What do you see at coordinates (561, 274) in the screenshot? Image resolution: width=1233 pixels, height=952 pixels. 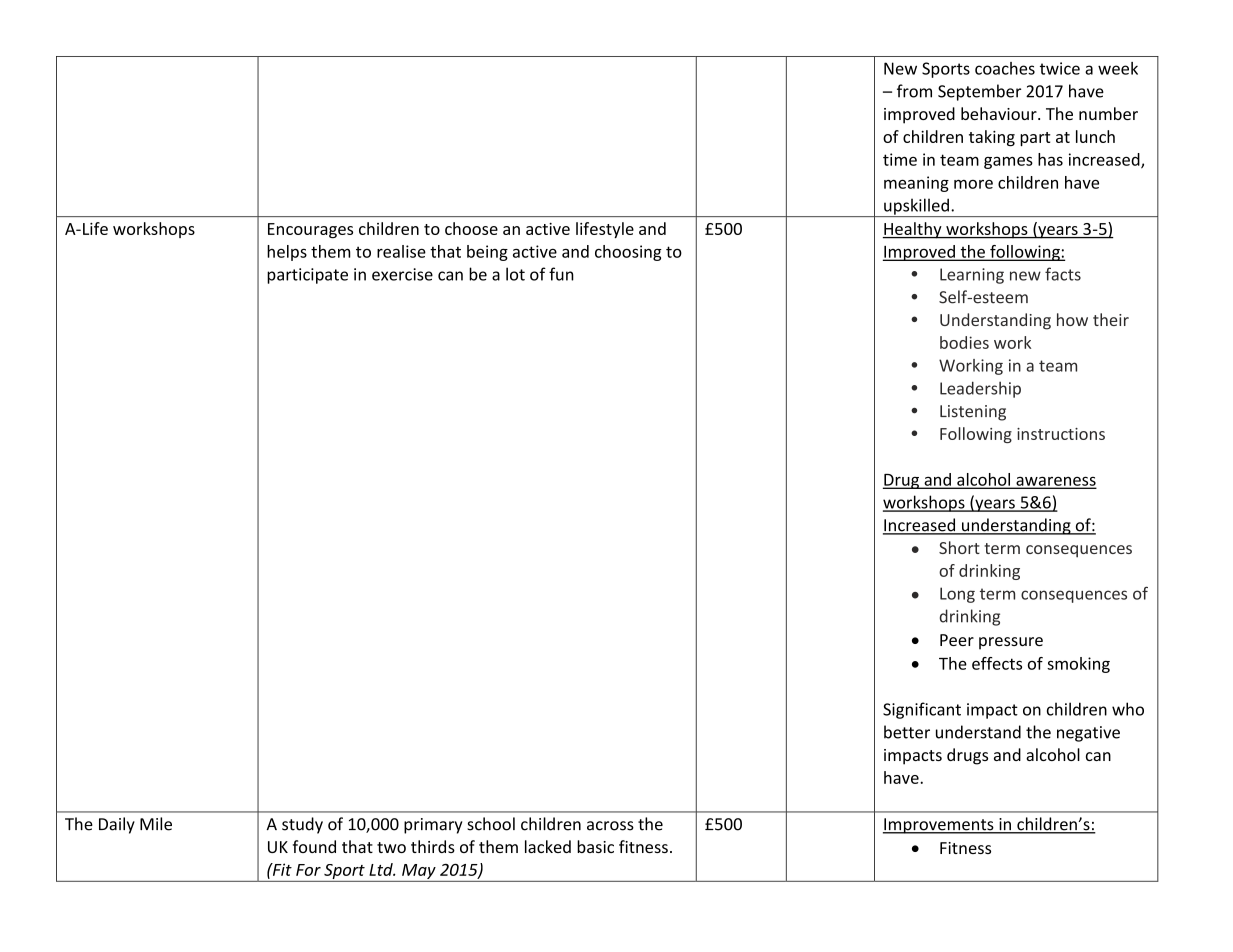 I see `fun` at bounding box center [561, 274].
